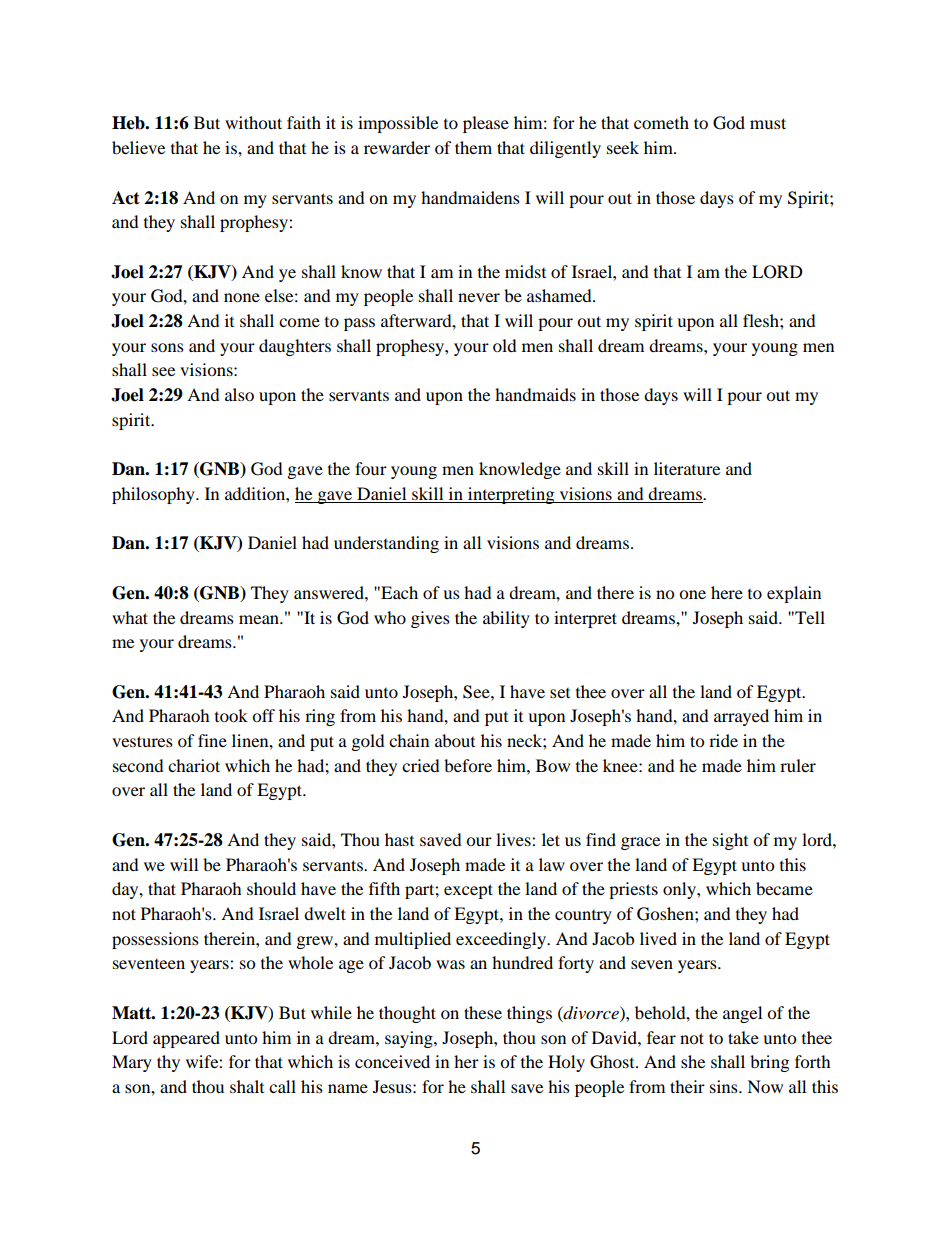  Describe the element at coordinates (794, 594) in the screenshot. I see `explain` at that location.
